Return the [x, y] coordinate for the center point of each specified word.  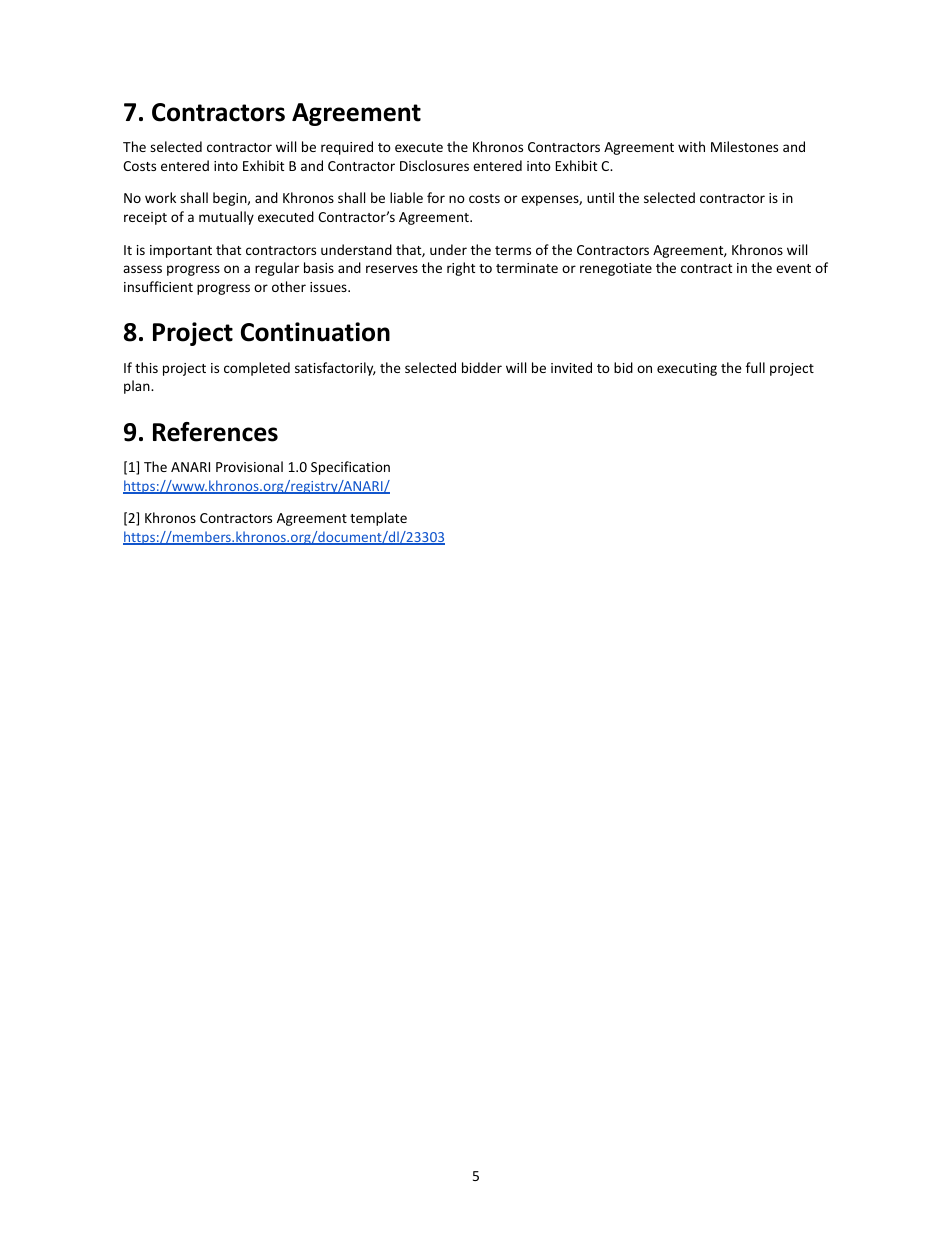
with [691, 146]
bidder [482, 367]
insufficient [158, 286]
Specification [350, 468]
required [347, 148]
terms [513, 250]
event [793, 268]
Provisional [249, 466]
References [215, 432]
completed [257, 369]
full [755, 367]
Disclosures [434, 165]
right [461, 269]
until [600, 197]
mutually [226, 218]
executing [687, 369]
